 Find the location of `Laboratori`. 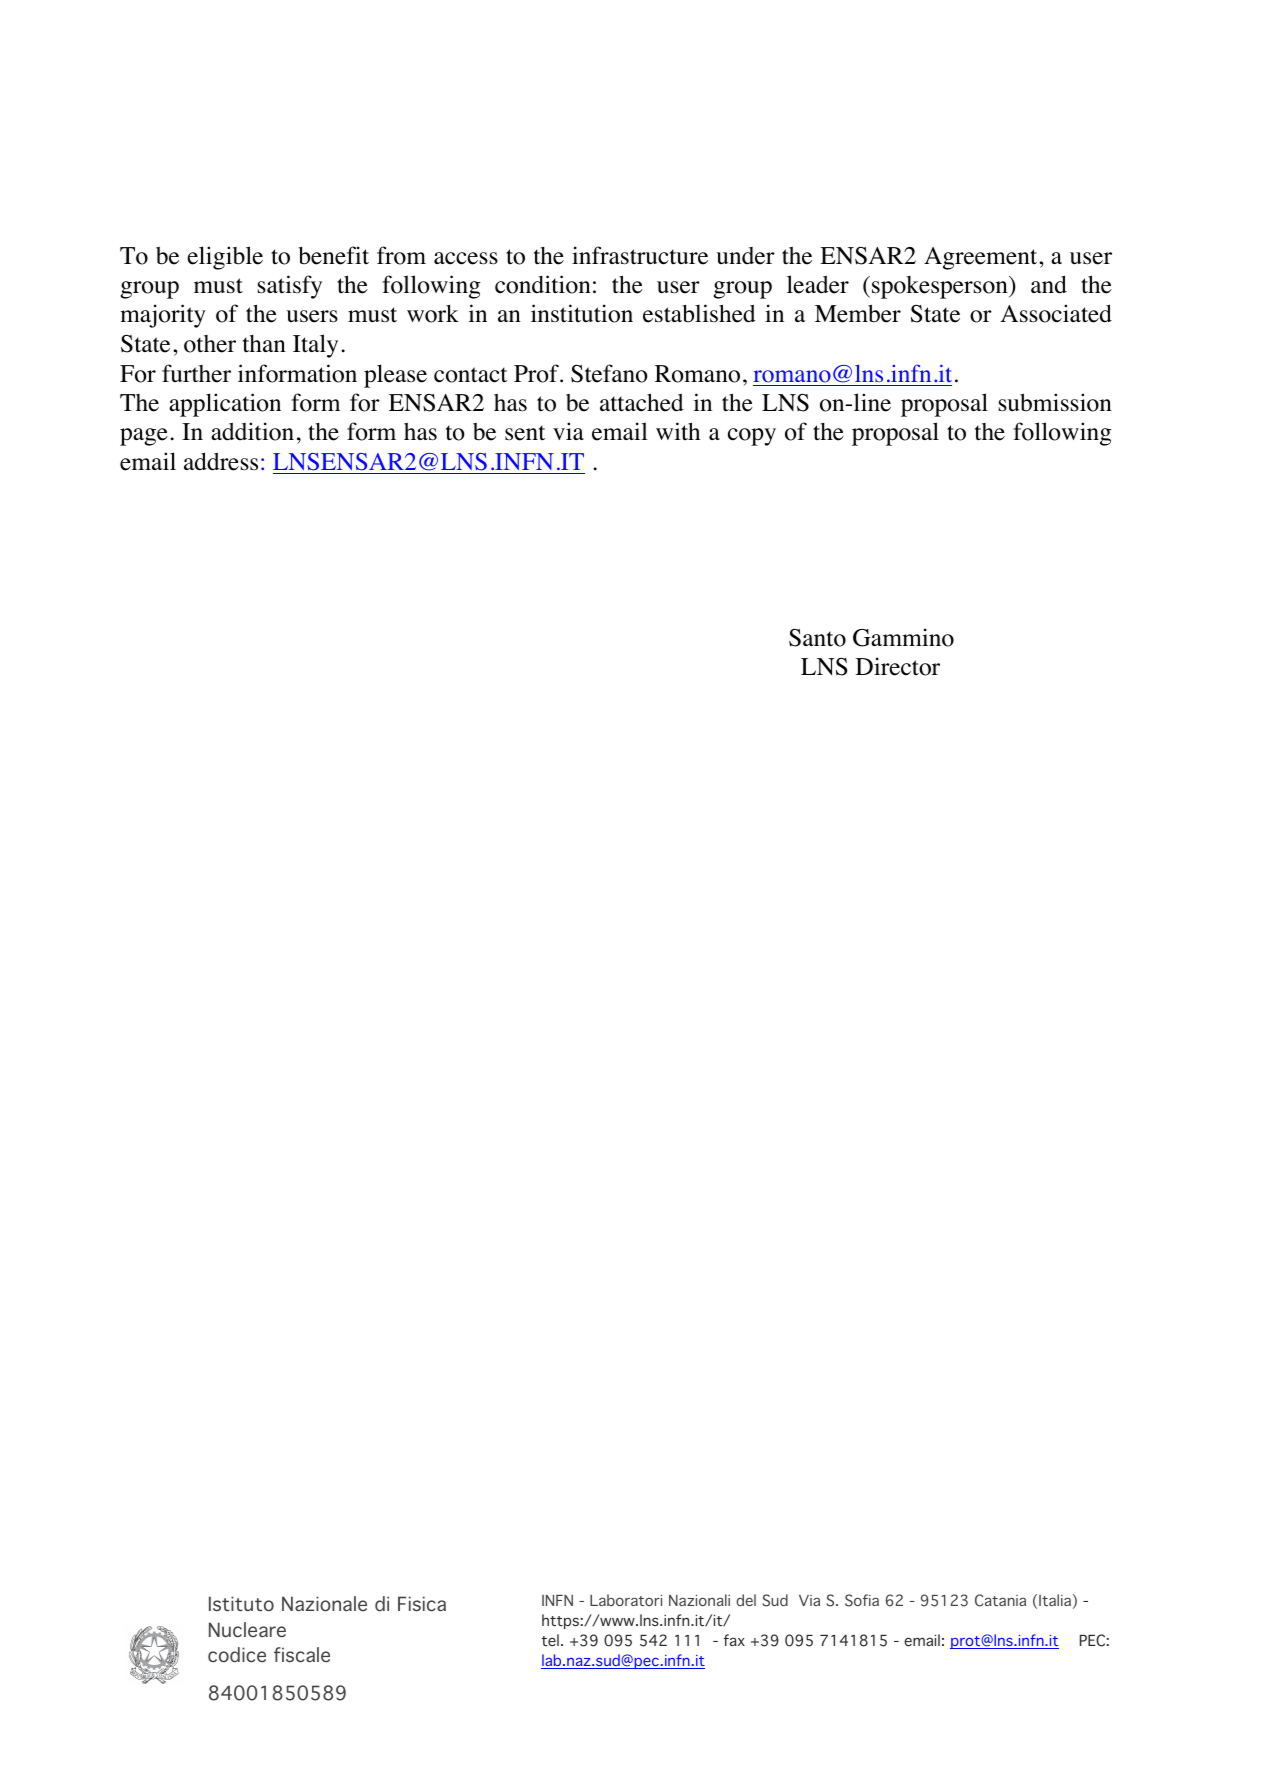

Laboratori is located at coordinates (626, 1600).
